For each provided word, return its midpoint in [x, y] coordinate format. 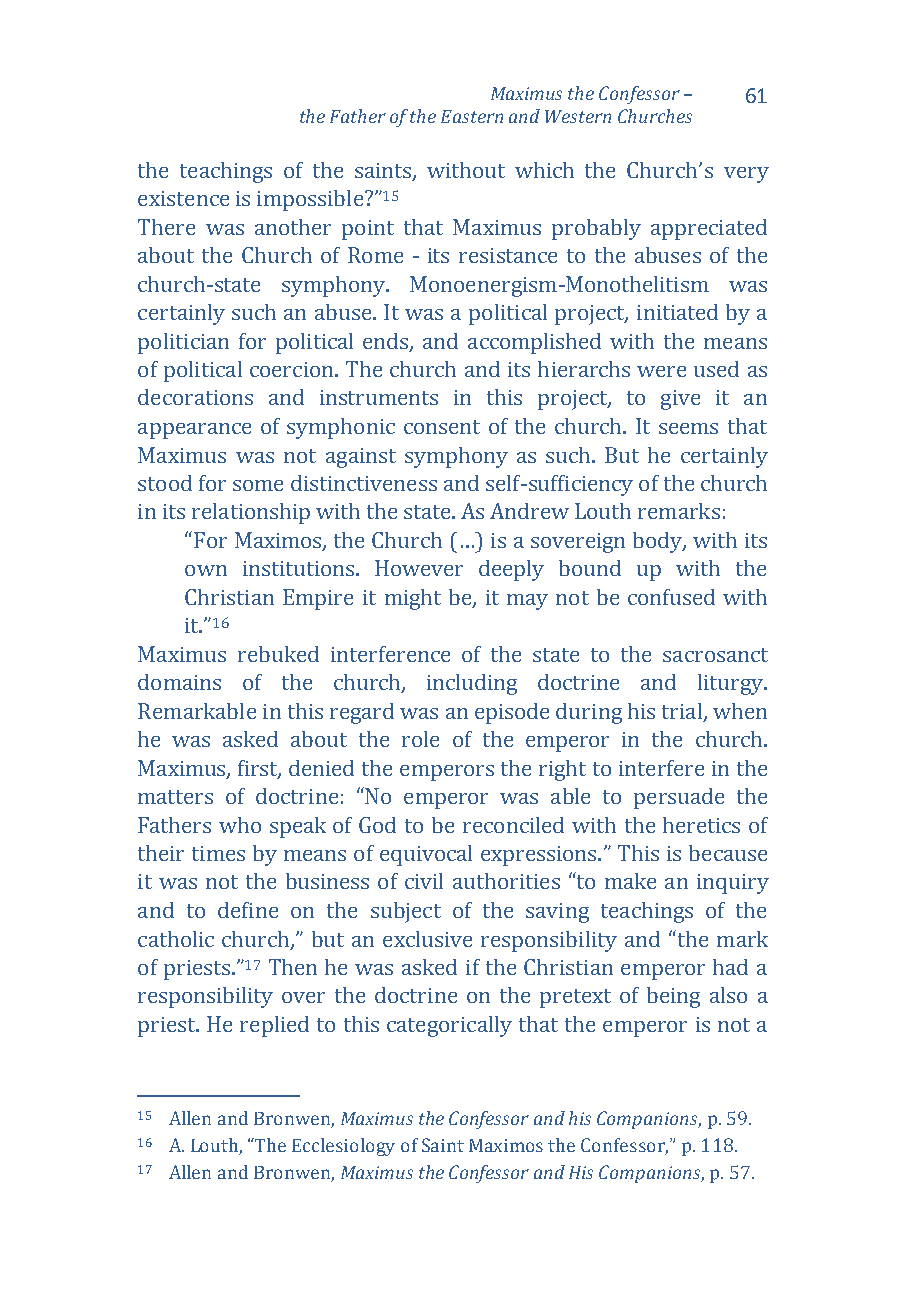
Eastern [472, 116]
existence [183, 198]
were [661, 371]
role [420, 739]
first [259, 769]
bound [590, 568]
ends [387, 342]
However [419, 568]
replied [274, 1026]
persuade [679, 798]
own [206, 570]
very [746, 175]
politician [183, 343]
